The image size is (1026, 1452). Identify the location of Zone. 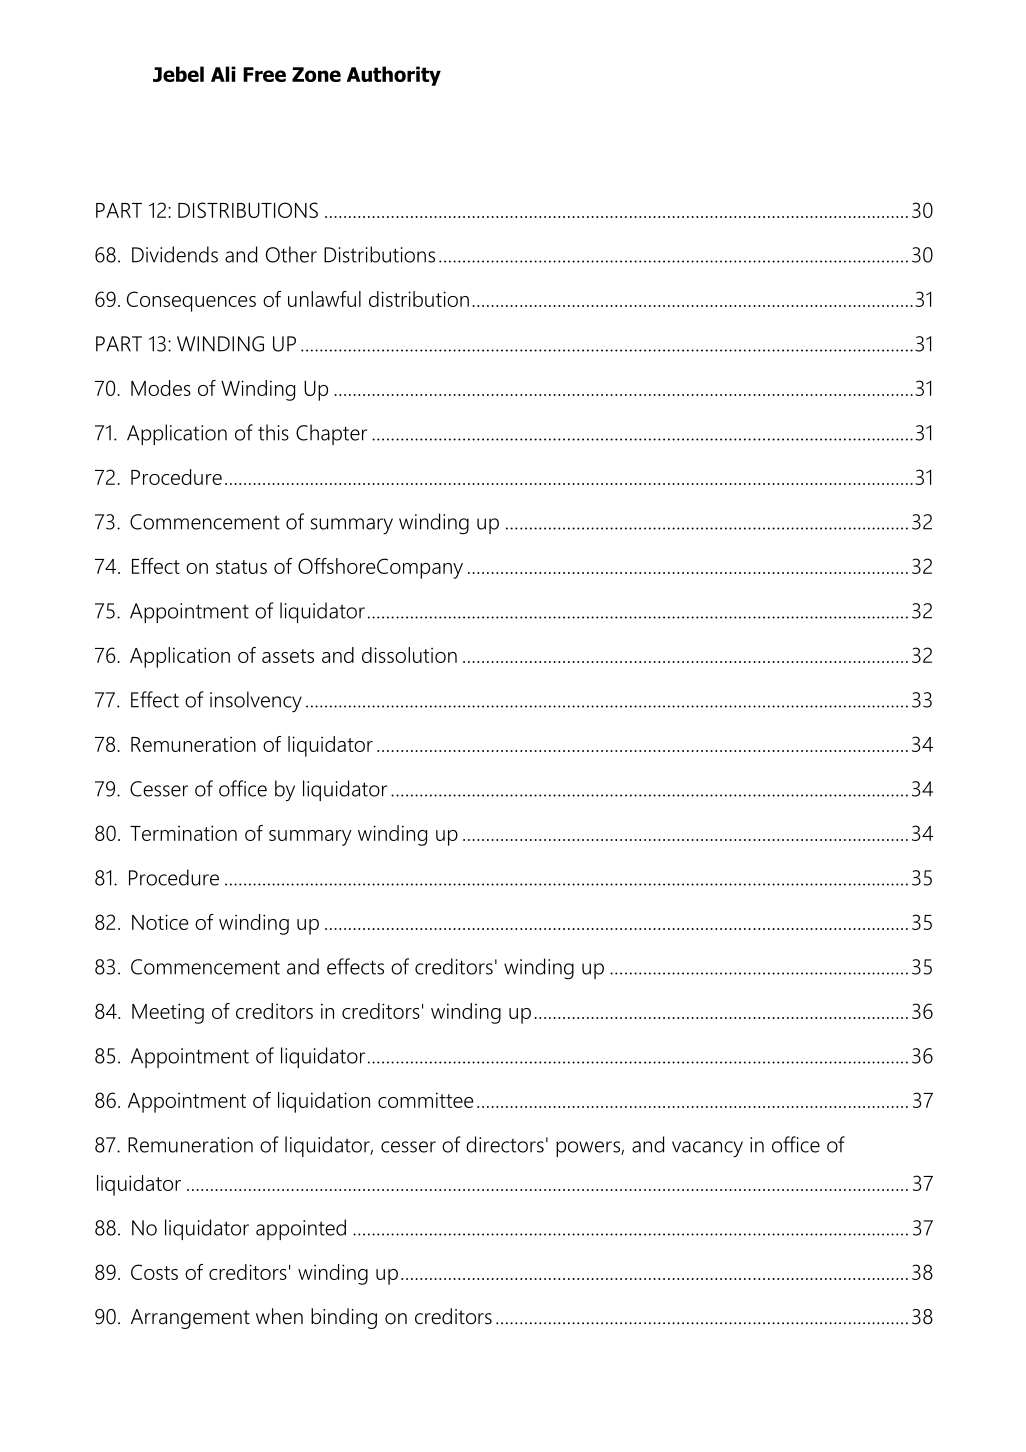
(316, 74).
